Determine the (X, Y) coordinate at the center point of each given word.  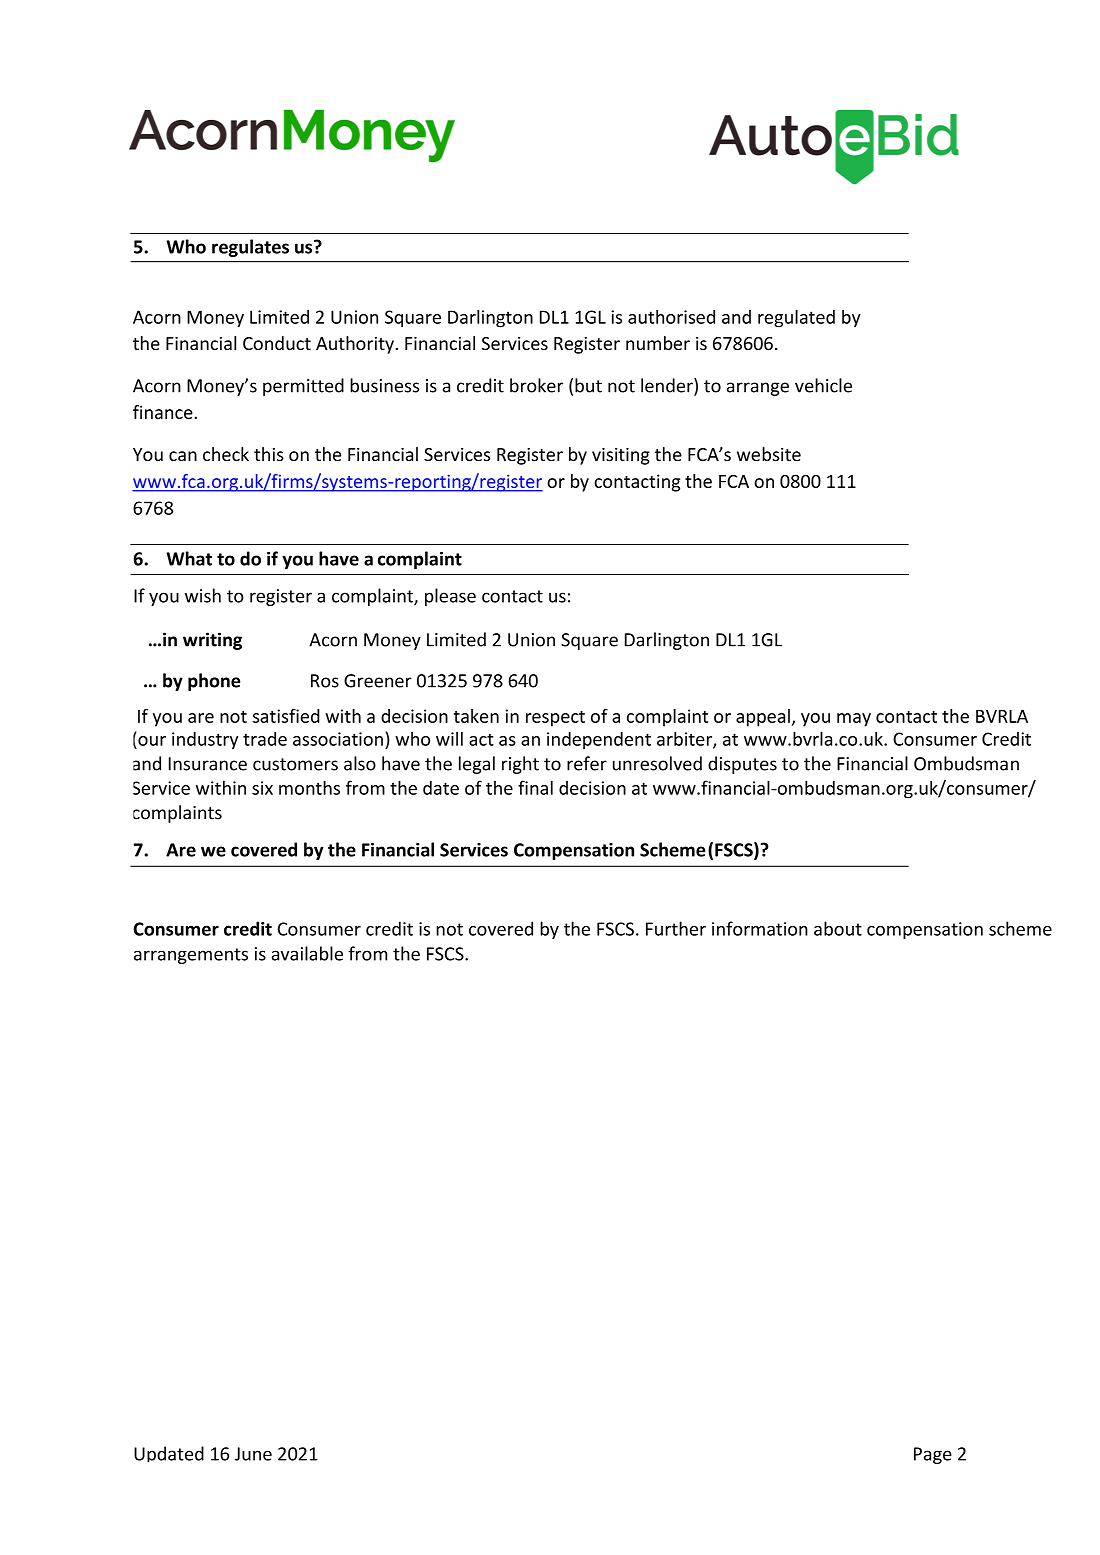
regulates (250, 248)
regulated (796, 318)
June (253, 1454)
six (262, 788)
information (760, 928)
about (838, 928)
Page (933, 1455)
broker (536, 385)
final (535, 787)
